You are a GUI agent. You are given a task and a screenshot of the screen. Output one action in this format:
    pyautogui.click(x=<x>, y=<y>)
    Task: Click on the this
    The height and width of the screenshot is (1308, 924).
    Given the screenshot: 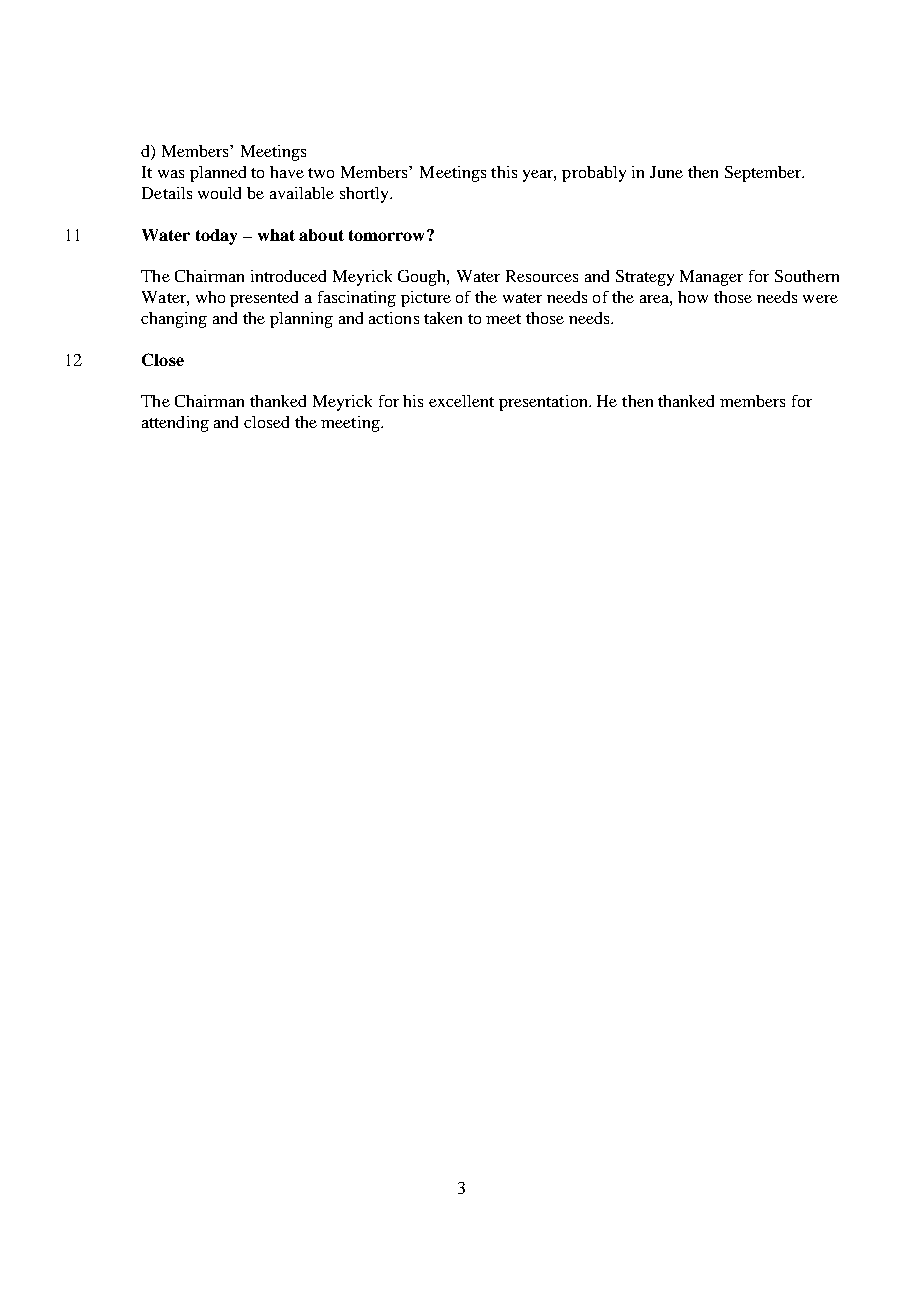 What is the action you would take?
    pyautogui.click(x=504, y=172)
